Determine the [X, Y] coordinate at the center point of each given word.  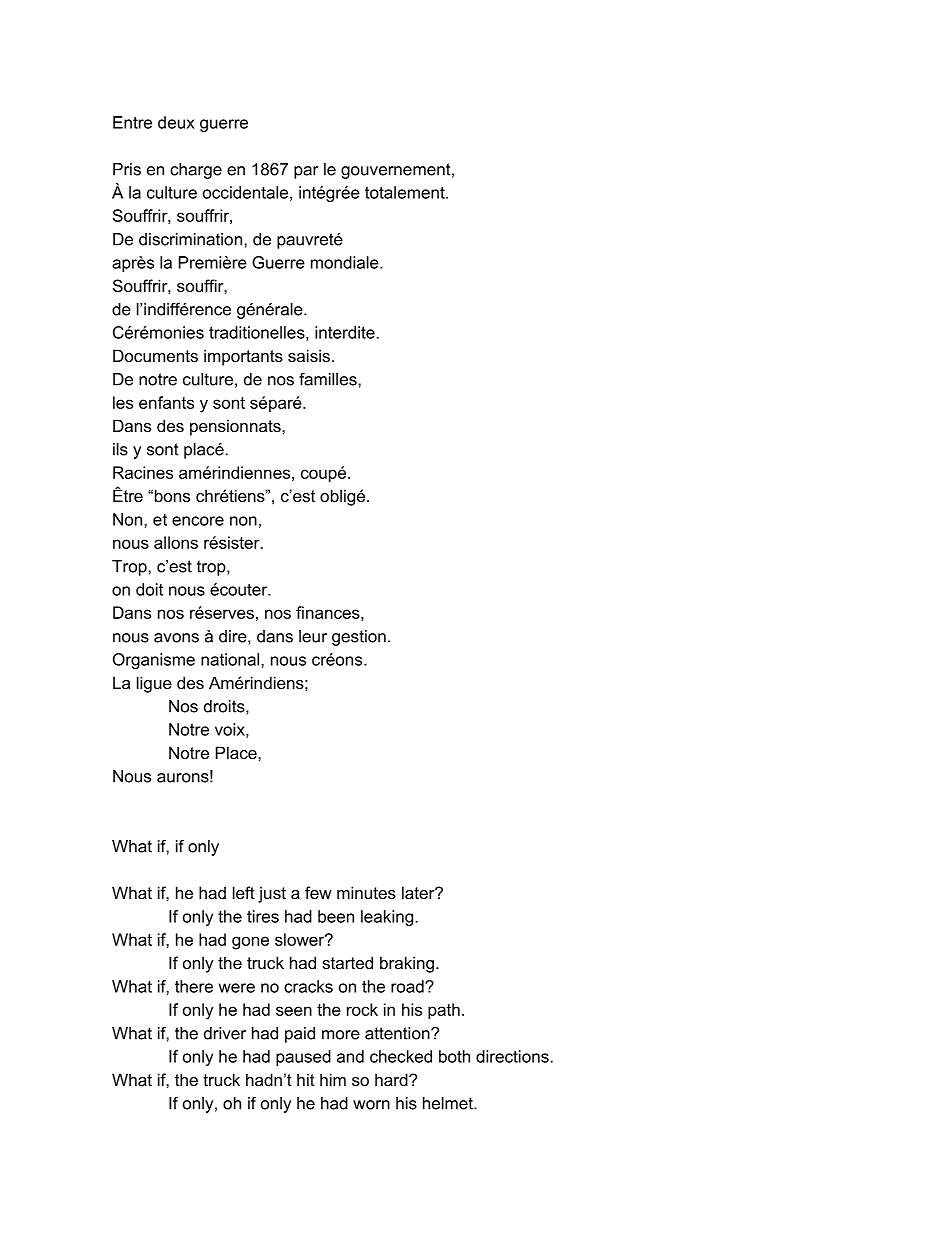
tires [263, 916]
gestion [359, 638]
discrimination [190, 239]
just [272, 894]
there [194, 986]
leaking [388, 918]
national [231, 659]
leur [313, 636]
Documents [155, 355]
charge [196, 171]
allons [176, 542]
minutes [366, 892]
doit [149, 589]
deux [176, 122]
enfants [166, 402]
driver [225, 1033]
